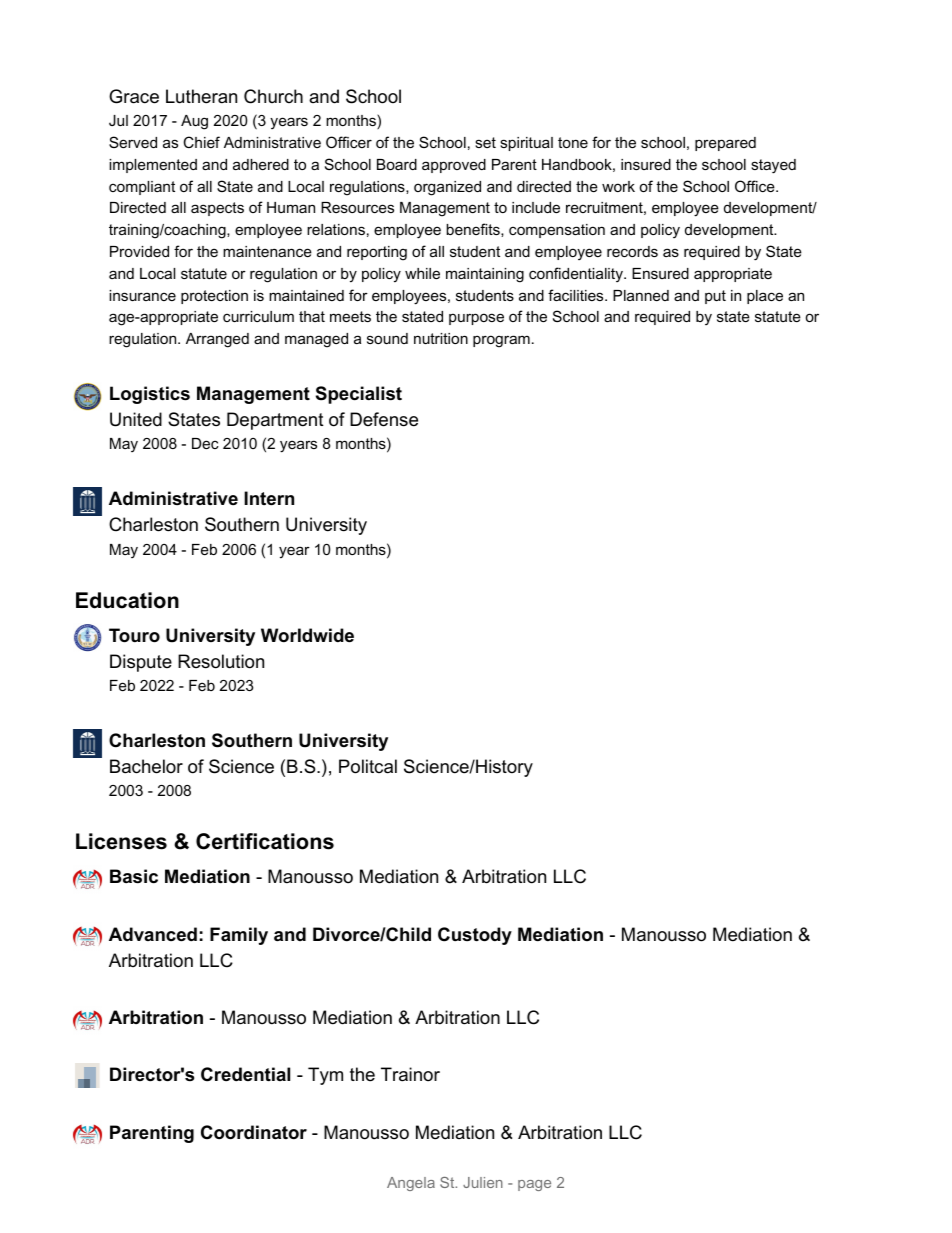 The height and width of the screenshot is (1233, 952). I want to click on Julien, so click(483, 1182).
